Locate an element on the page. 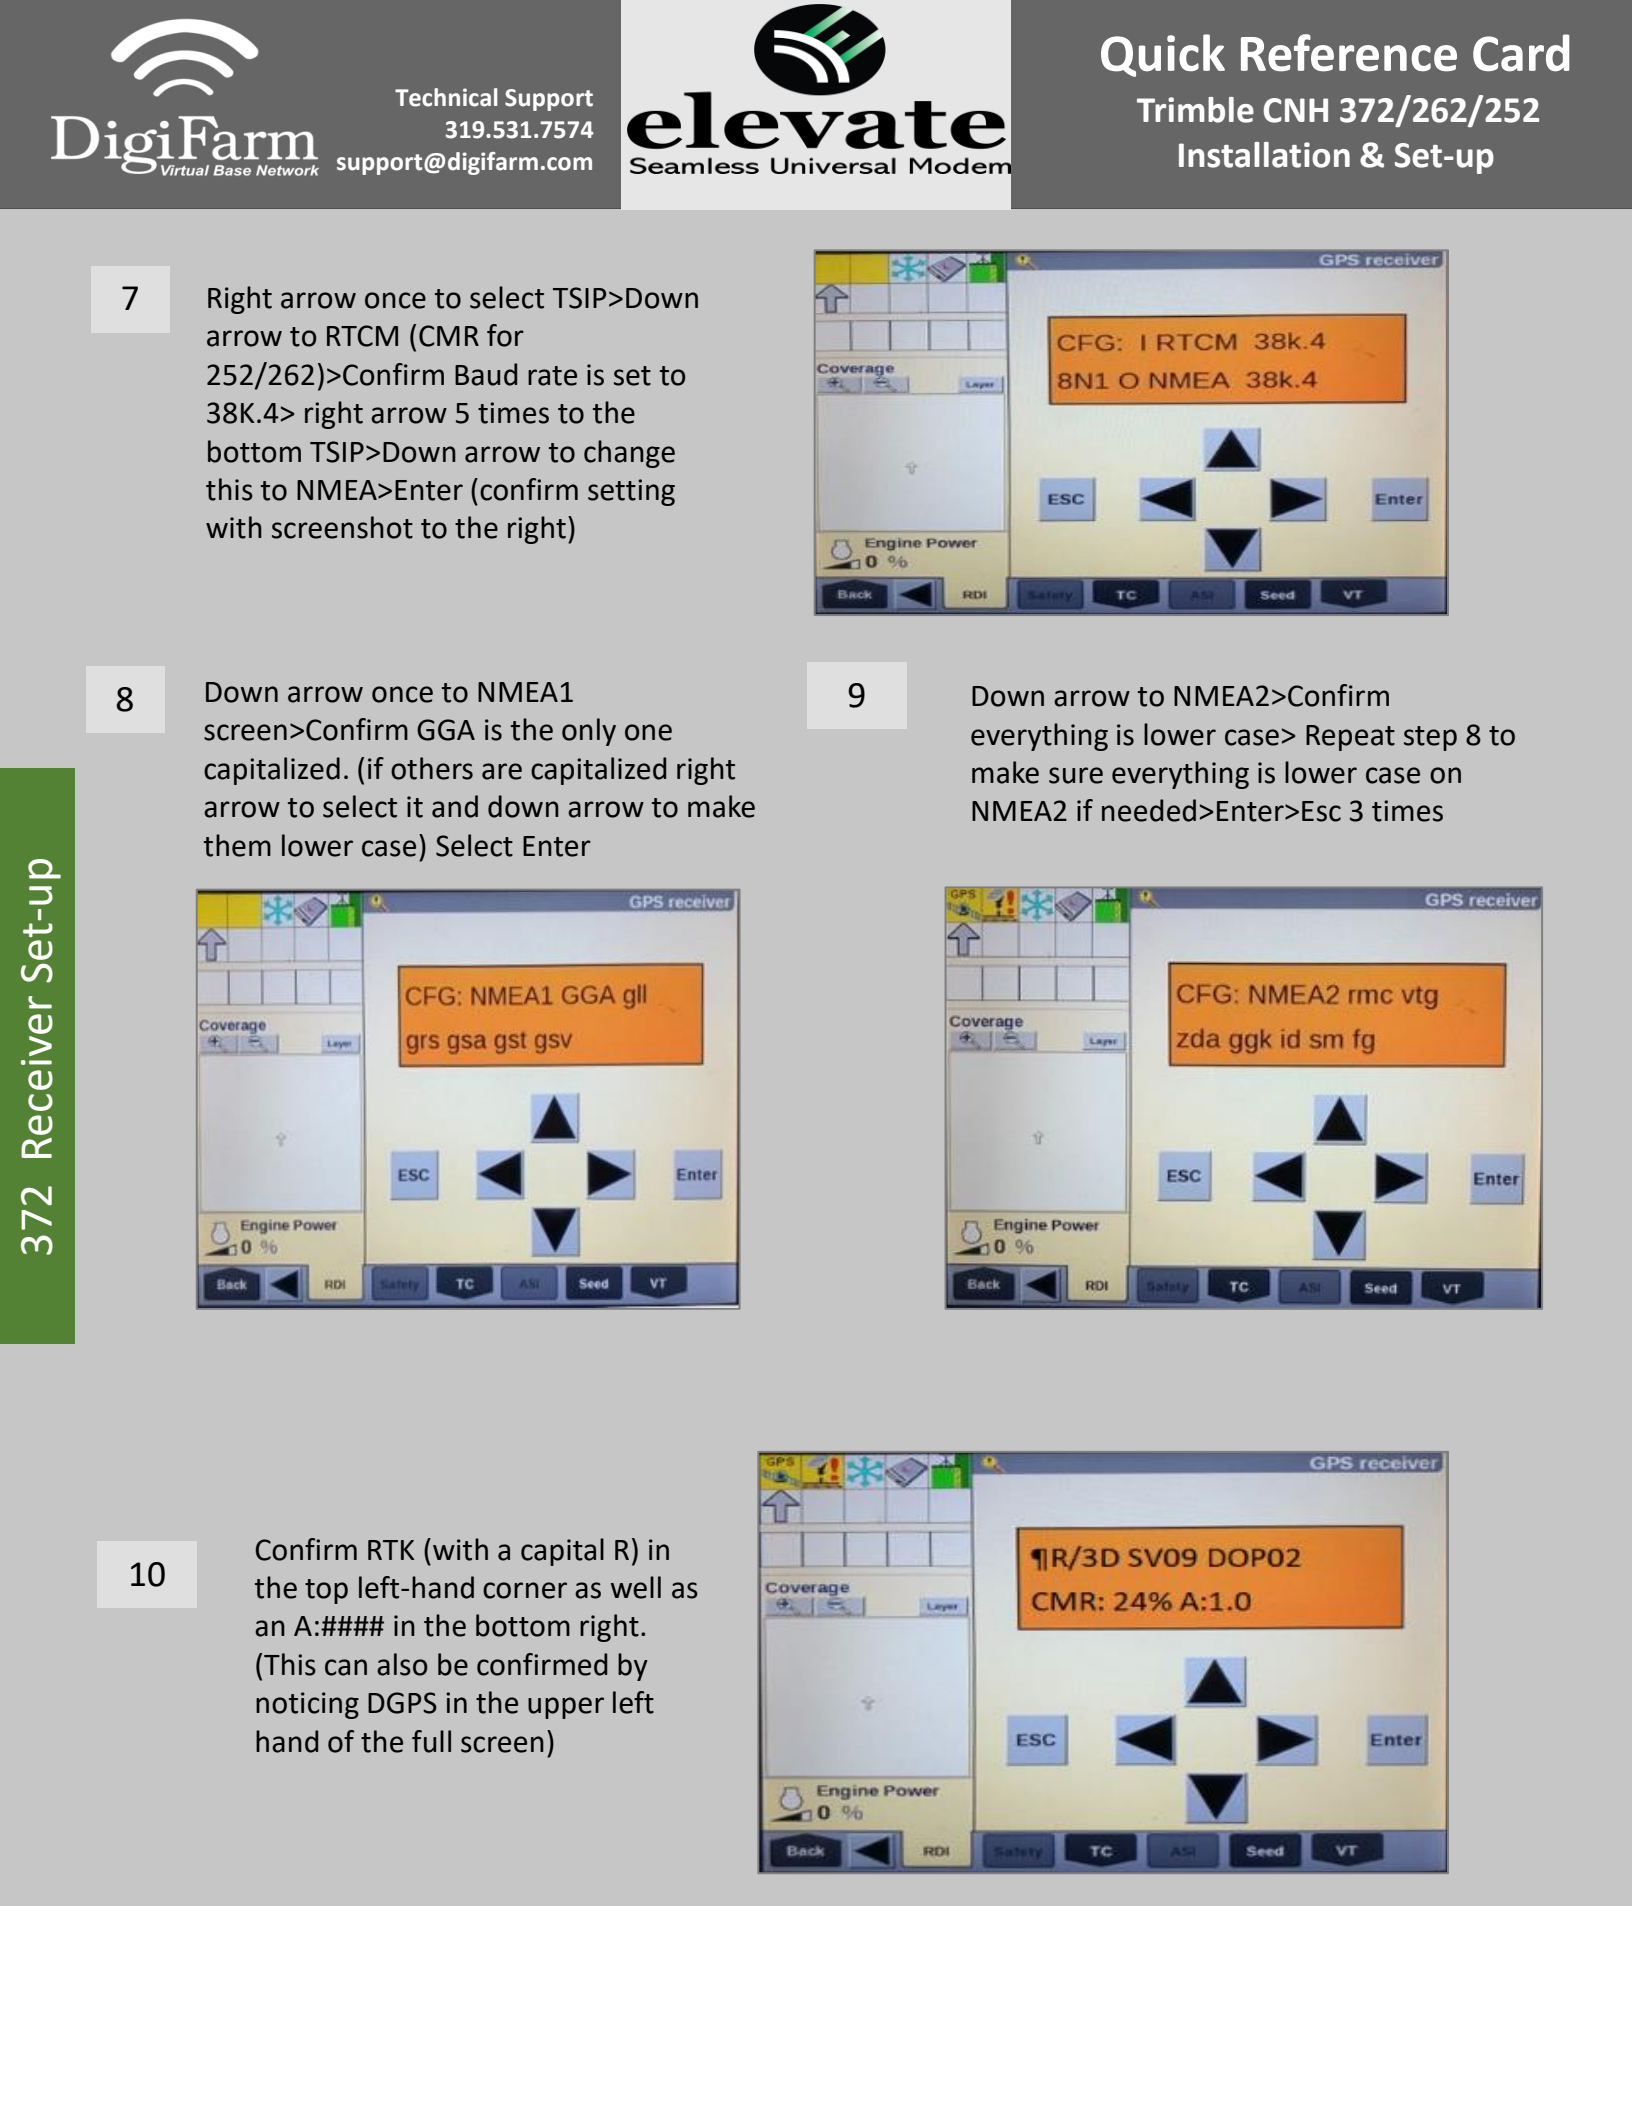 Image resolution: width=1632 pixels, height=2113 pixels. Quick is located at coordinates (1163, 55).
